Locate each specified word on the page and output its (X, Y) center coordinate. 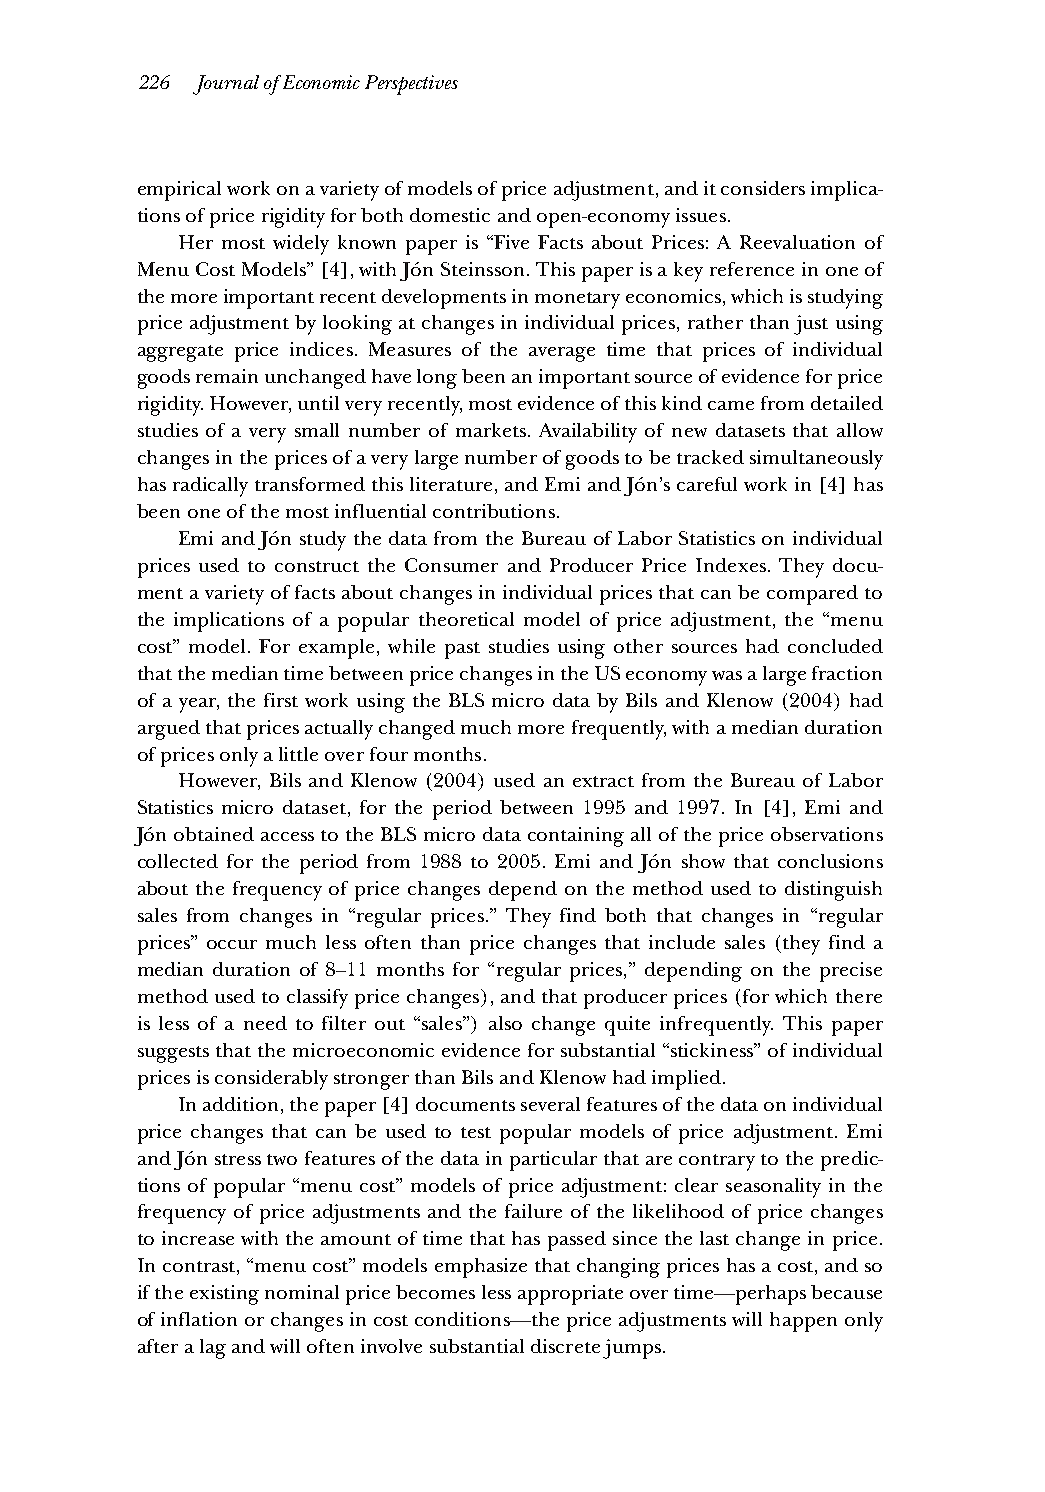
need (265, 1023)
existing (224, 1295)
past (462, 650)
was (727, 675)
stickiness (712, 1050)
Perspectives (411, 85)
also (505, 1023)
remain (227, 376)
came (731, 405)
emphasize (481, 1268)
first (281, 700)
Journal (226, 85)
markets (491, 430)
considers (763, 188)
